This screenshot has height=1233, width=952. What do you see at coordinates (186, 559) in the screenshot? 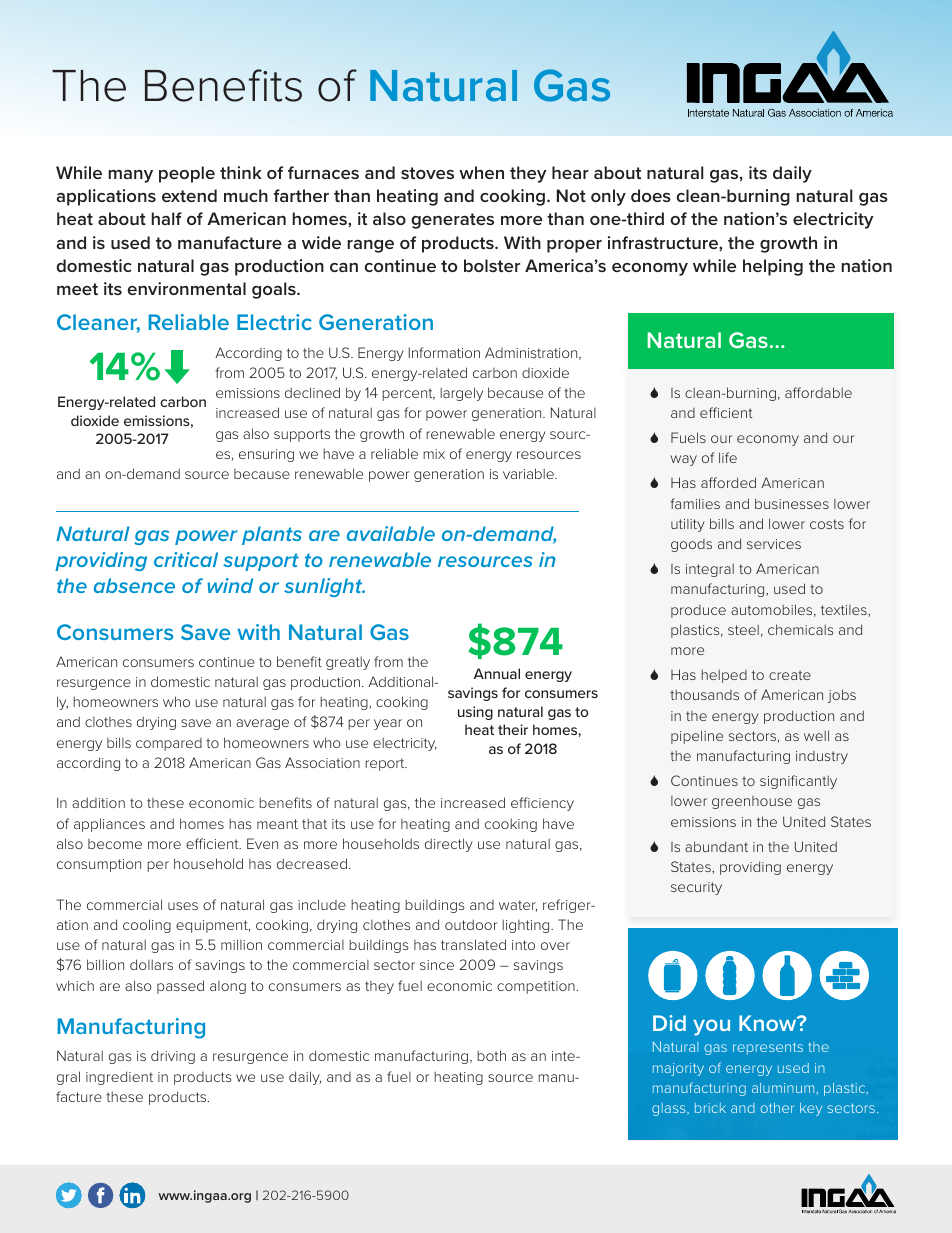
I see `critical` at bounding box center [186, 559].
